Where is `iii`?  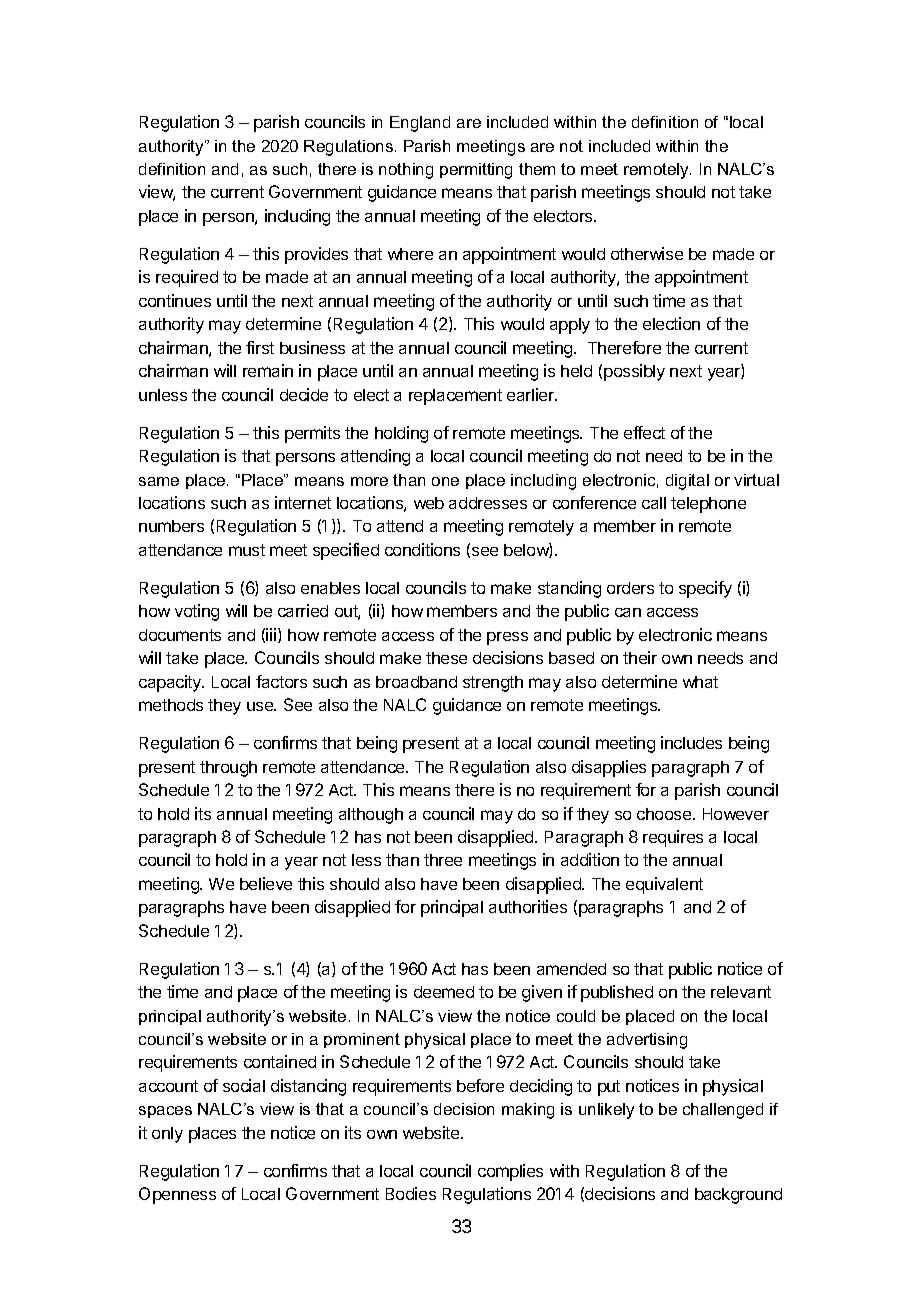
iii is located at coordinates (272, 635).
